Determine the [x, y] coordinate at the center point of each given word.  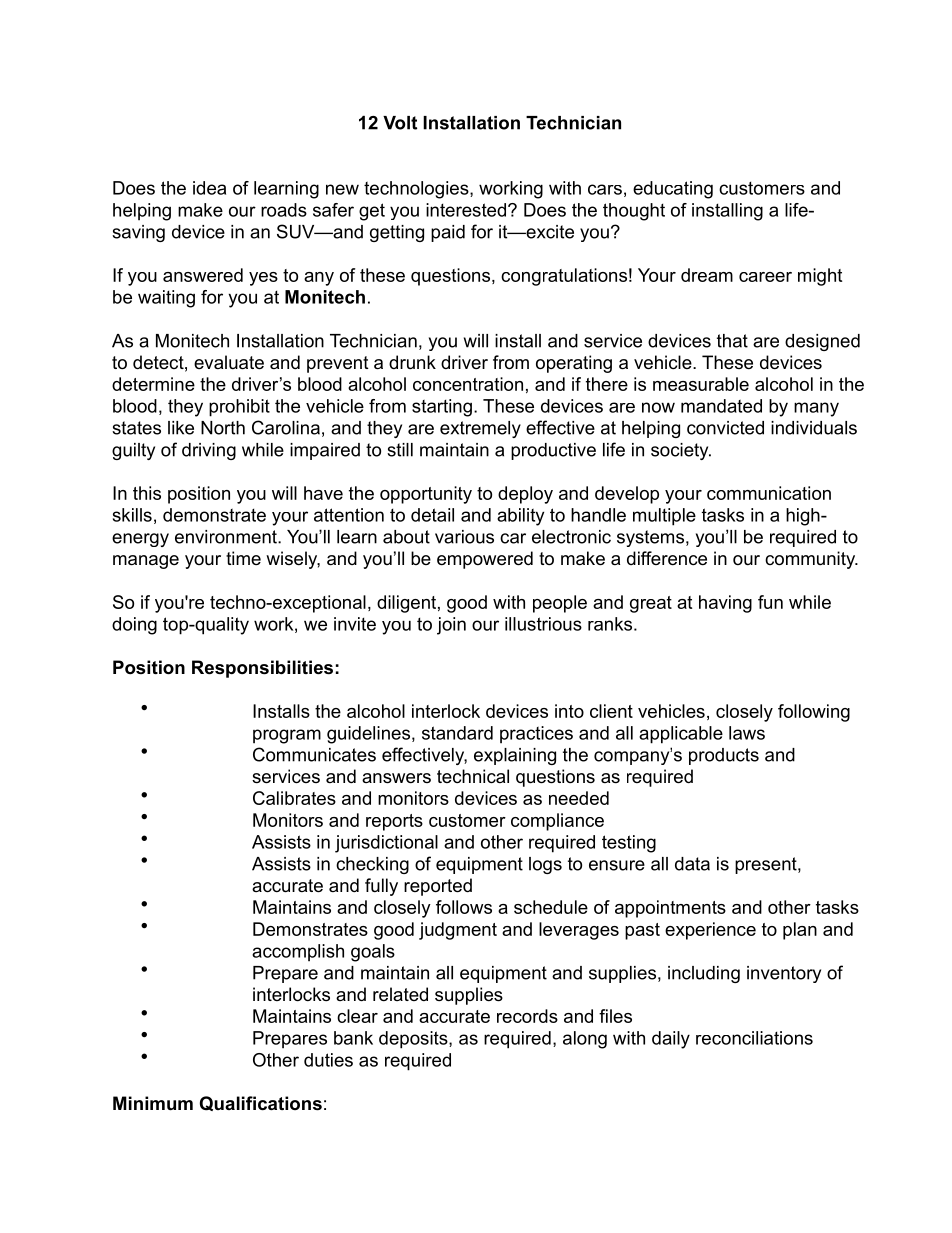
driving [209, 451]
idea [209, 188]
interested [466, 210]
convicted [725, 428]
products [724, 756]
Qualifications [261, 1103]
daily [671, 1040]
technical [473, 776]
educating [673, 190]
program [287, 736]
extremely [480, 429]
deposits [414, 1040]
